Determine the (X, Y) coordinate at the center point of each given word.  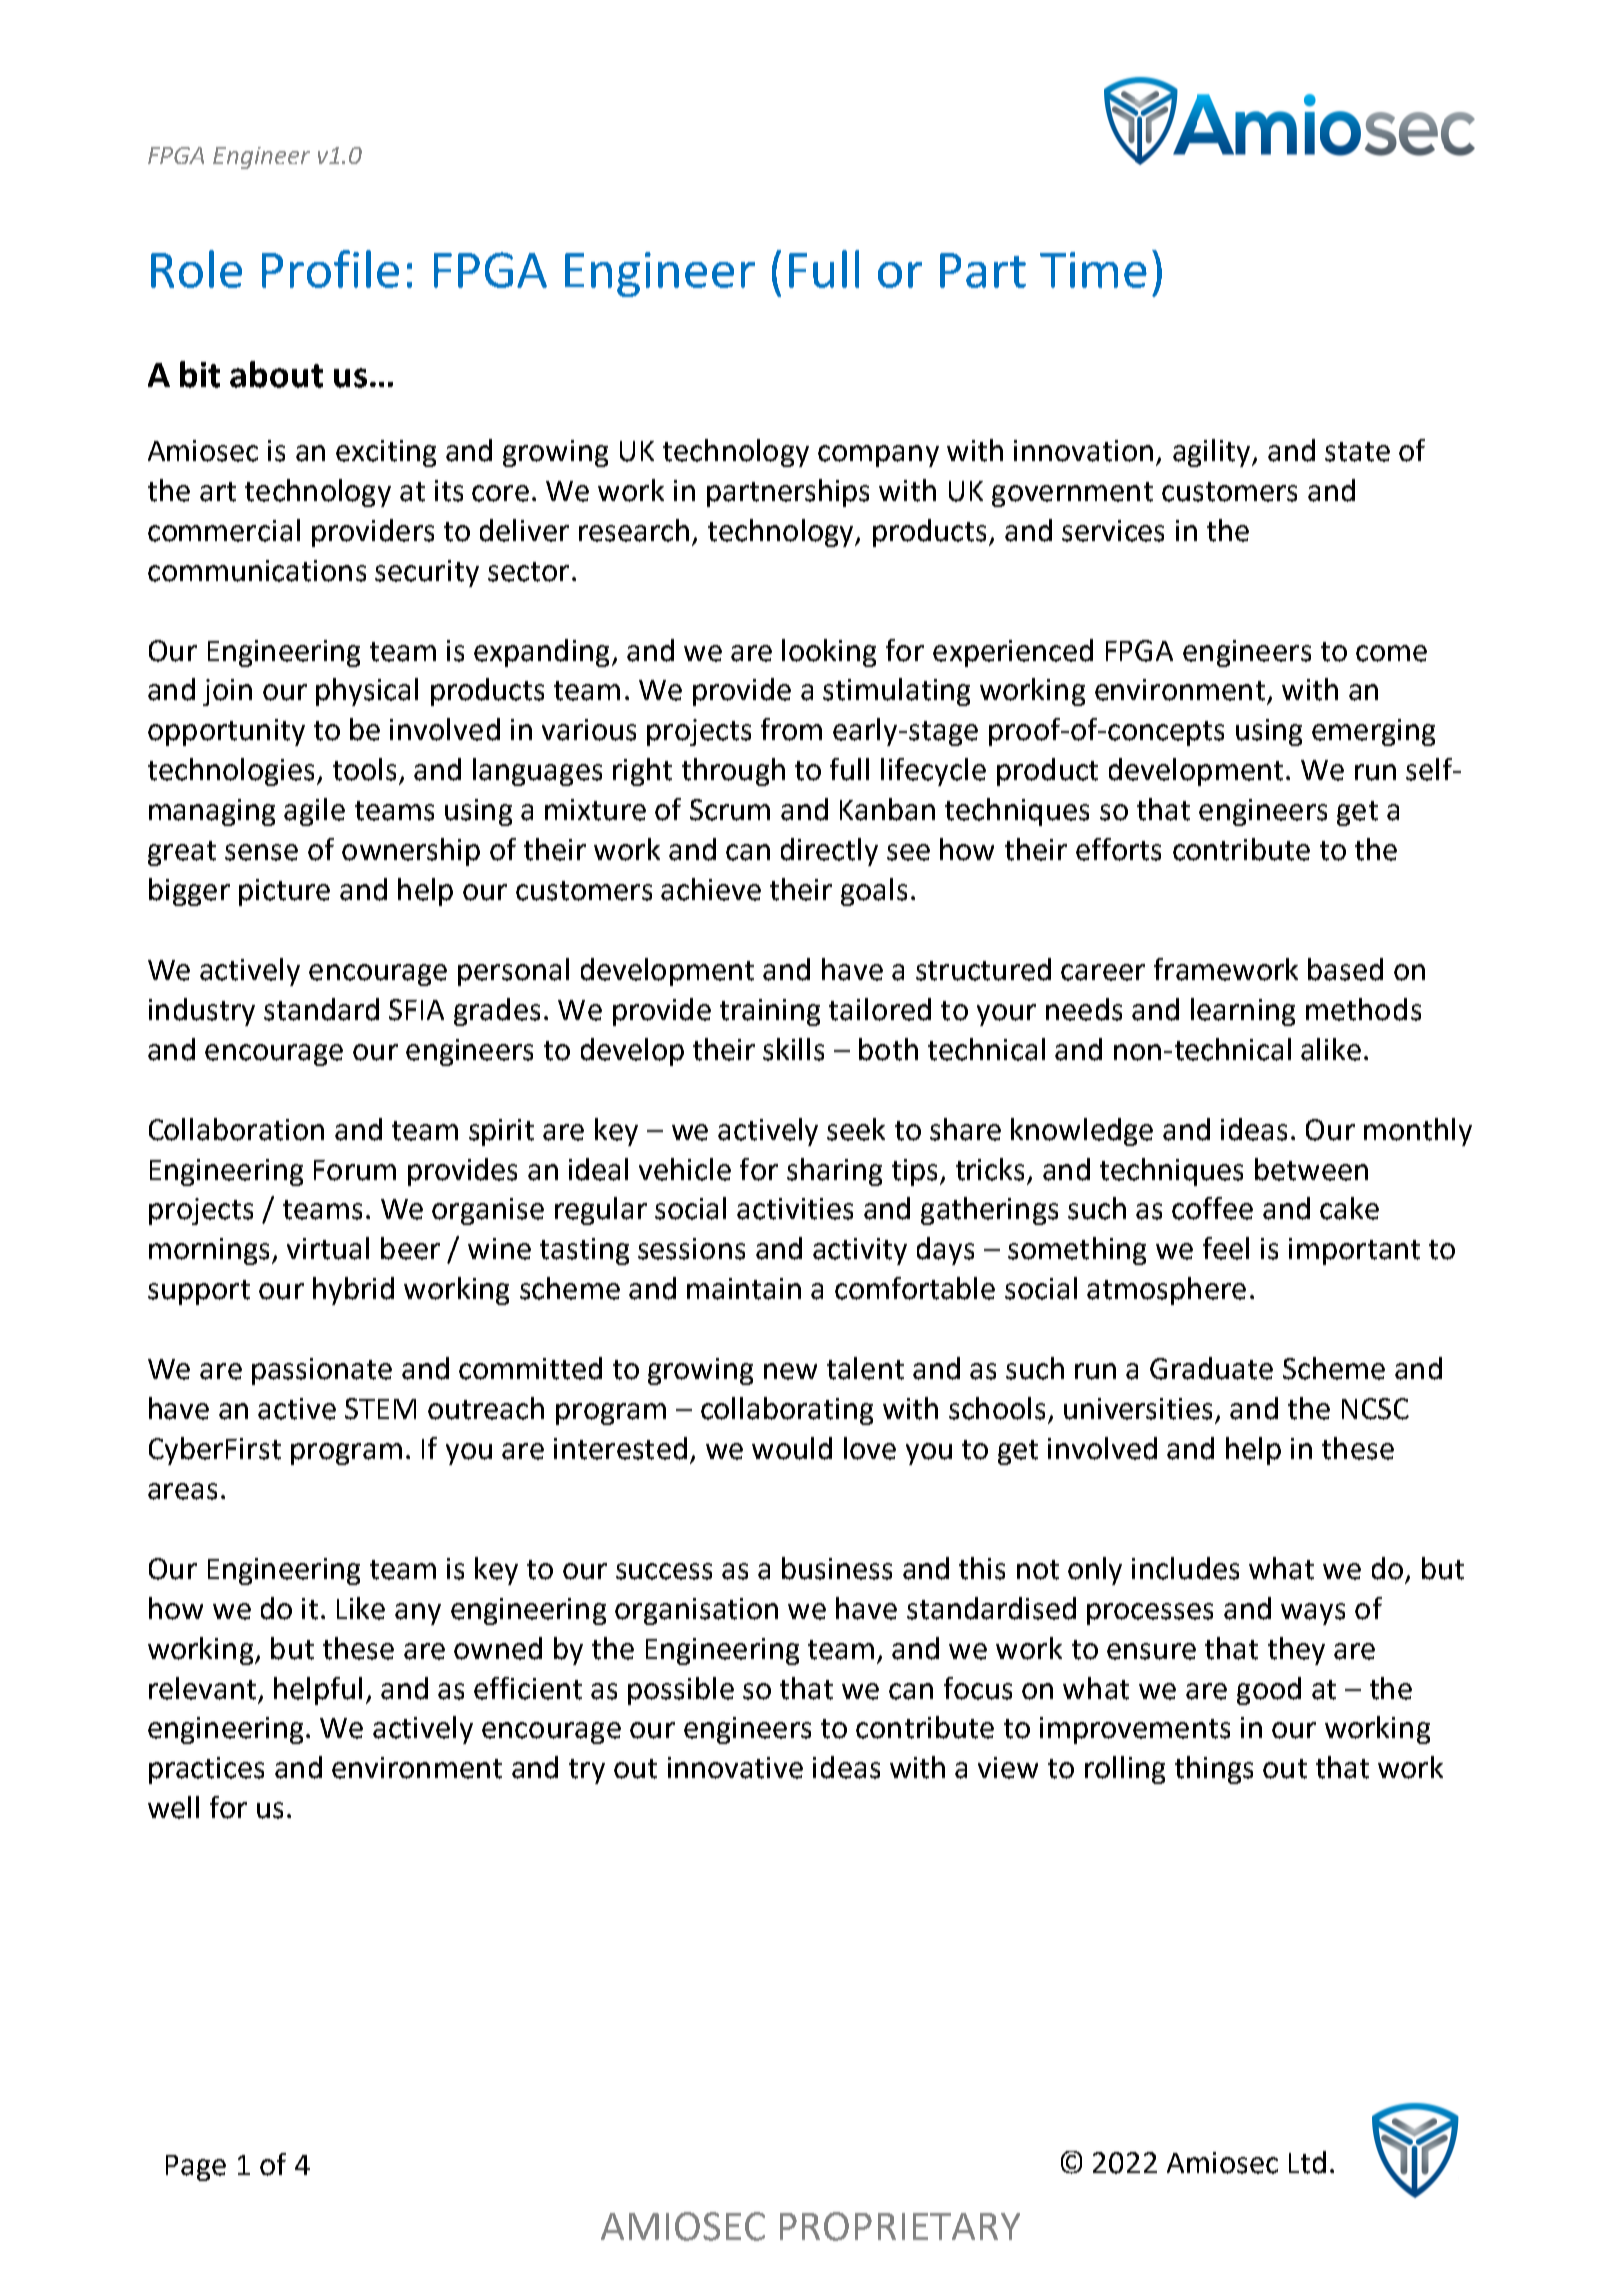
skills (793, 1049)
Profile (330, 269)
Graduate (1211, 1368)
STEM (380, 1409)
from (791, 729)
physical (367, 692)
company (878, 456)
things (1214, 1770)
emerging (1373, 732)
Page (196, 2168)
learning (1243, 1012)
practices (206, 1770)
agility (1213, 453)
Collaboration (236, 1129)
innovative (735, 1768)
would (792, 1448)
